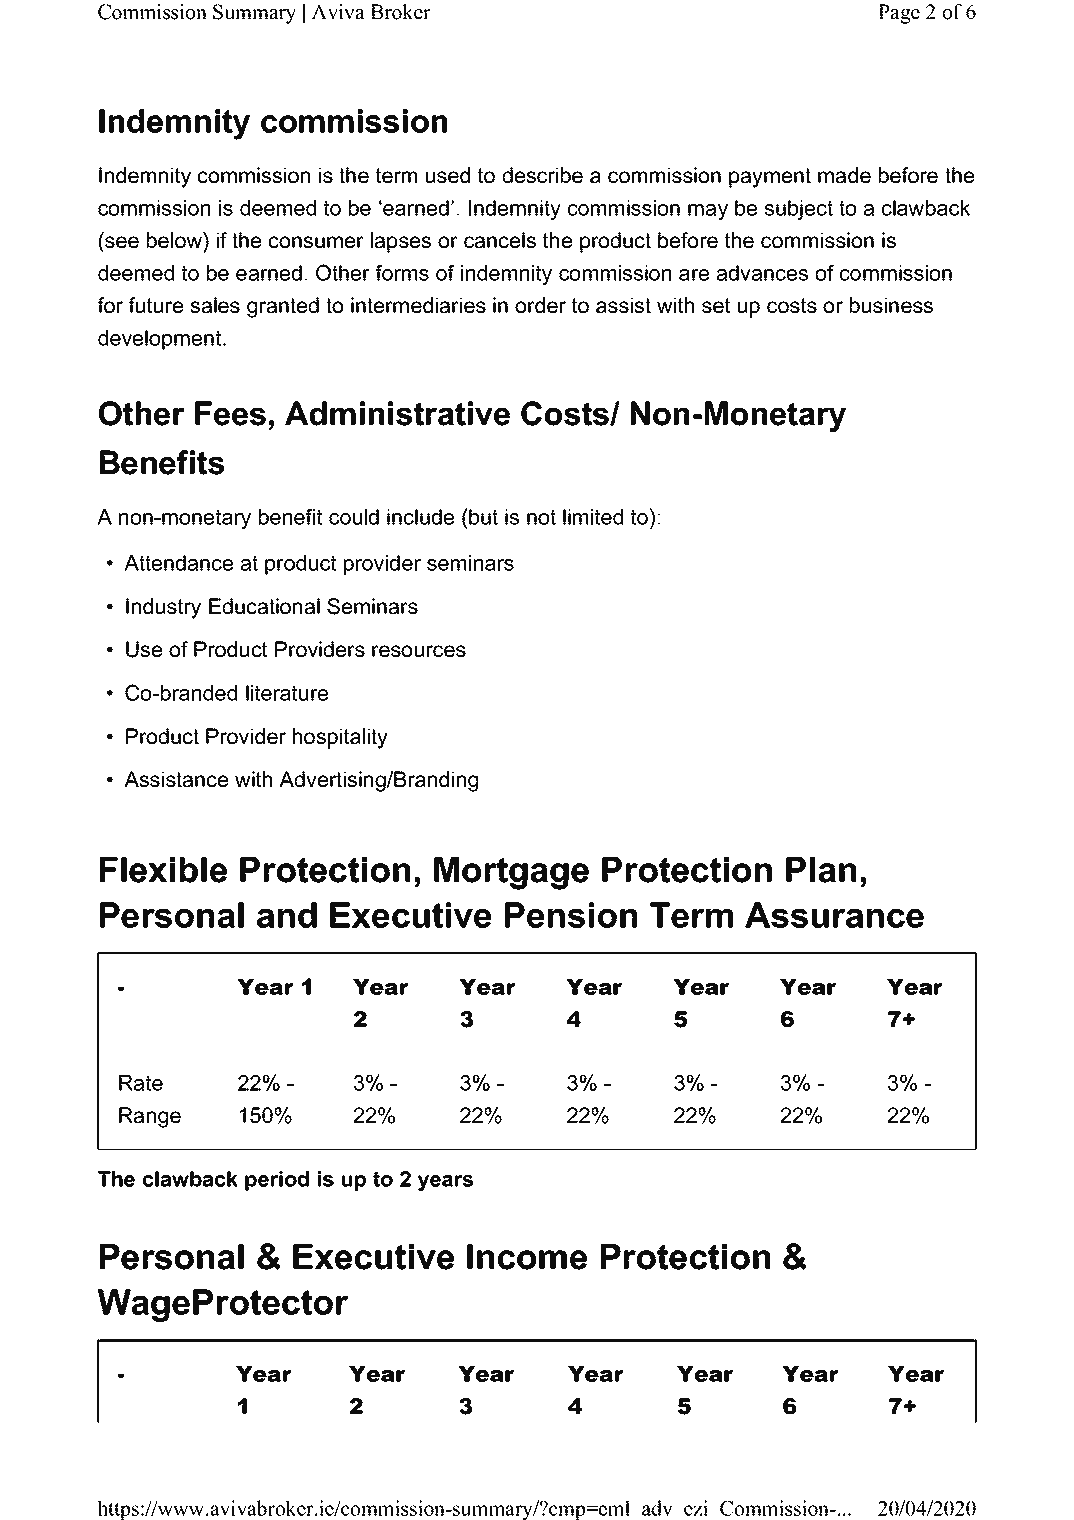 The image size is (1074, 1520). What do you see at coordinates (277, 1181) in the screenshot?
I see `period` at bounding box center [277, 1181].
